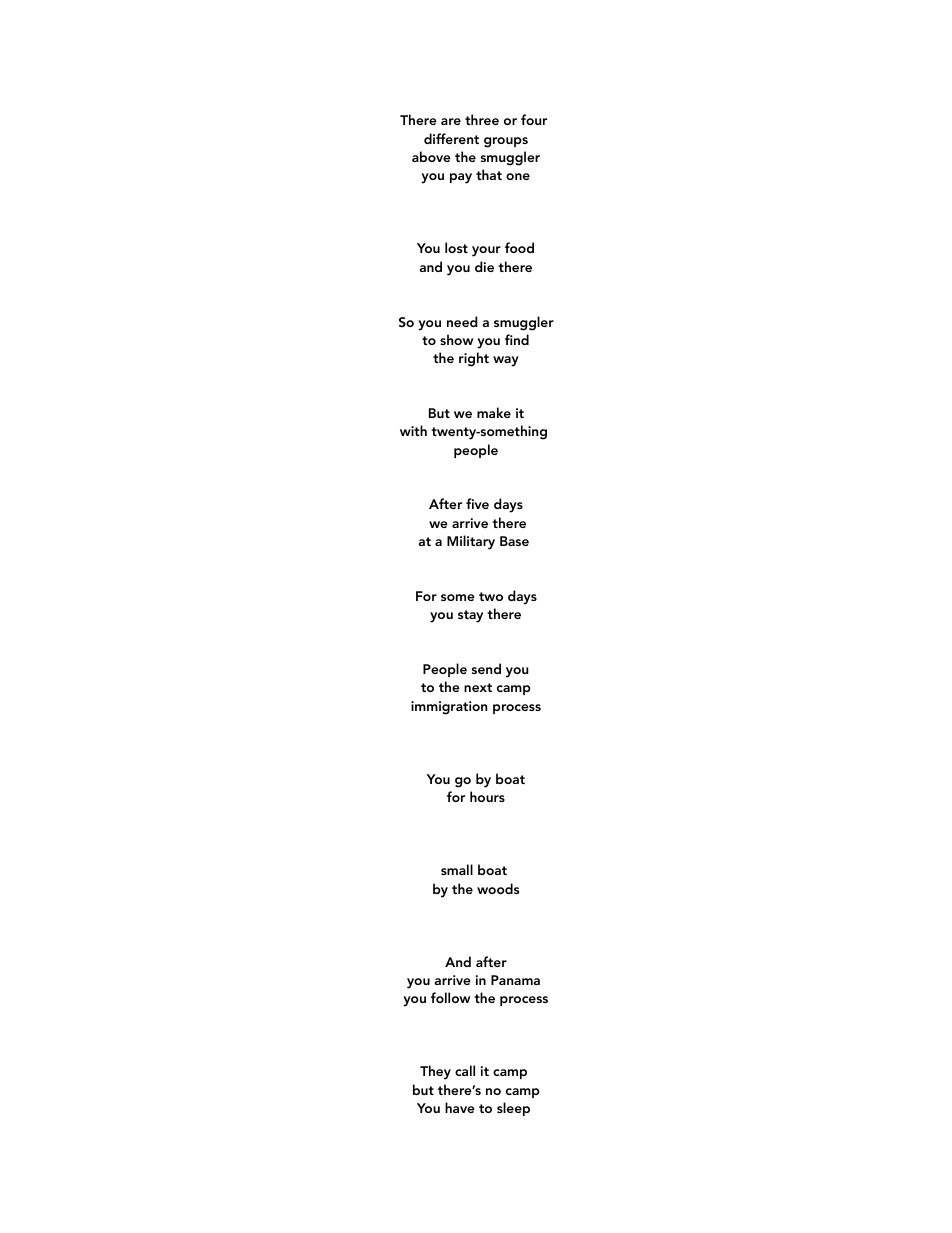 The height and width of the page is (1233, 952). What do you see at coordinates (470, 616) in the page?
I see `stay` at bounding box center [470, 616].
